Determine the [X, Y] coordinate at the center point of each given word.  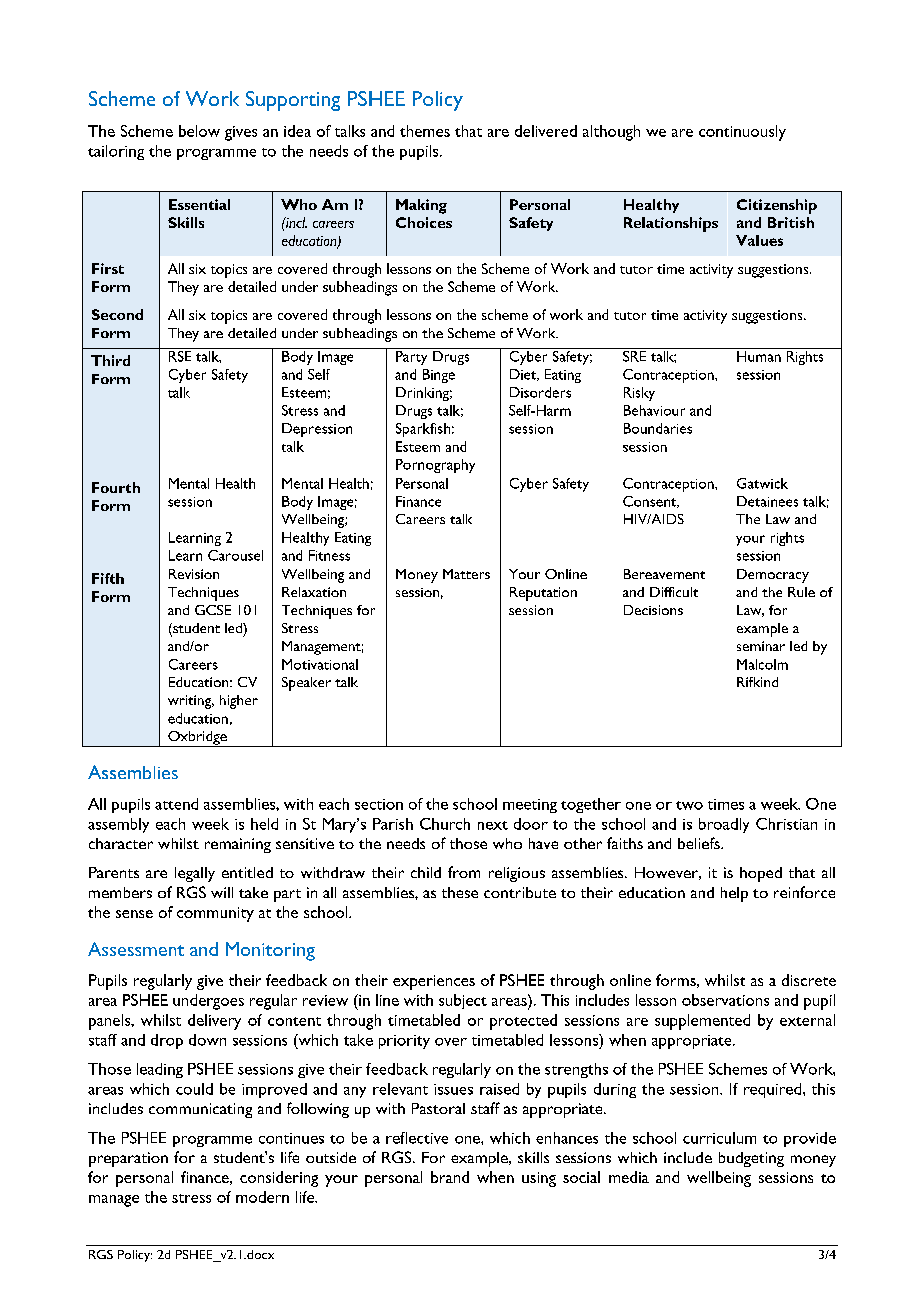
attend [176, 804]
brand [450, 1177]
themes [425, 131]
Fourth [116, 487]
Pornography [435, 466]
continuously [742, 133]
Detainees [767, 501]
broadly [724, 825]
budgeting [751, 1159]
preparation [128, 1159]
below [199, 131]
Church [445, 824]
